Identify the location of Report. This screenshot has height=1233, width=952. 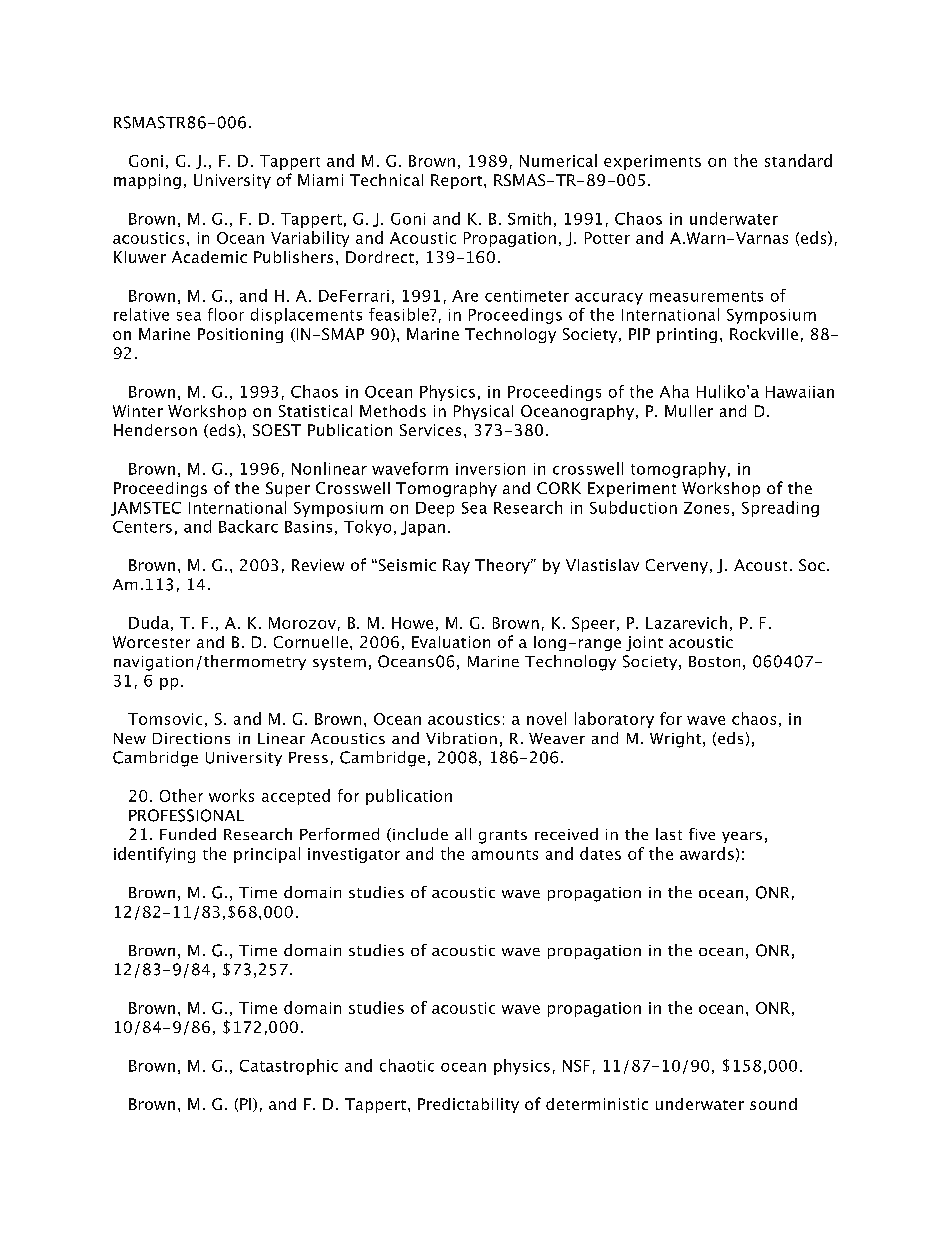
(456, 181).
